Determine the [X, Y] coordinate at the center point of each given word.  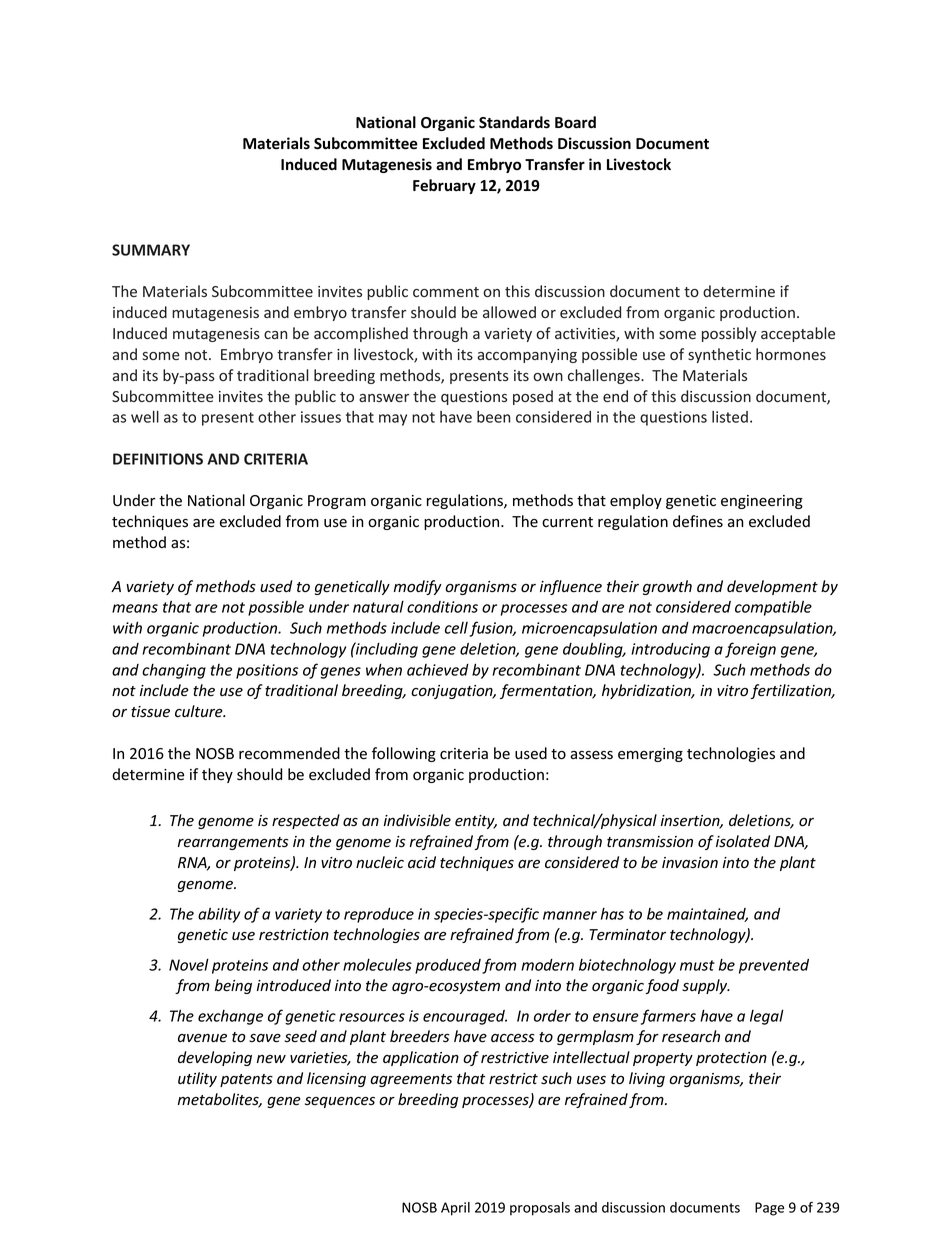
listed [730, 417]
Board [575, 122]
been [493, 417]
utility [197, 1079]
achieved [438, 670]
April [455, 1209]
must [697, 965]
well [145, 417]
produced [448, 966]
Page [769, 1209]
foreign [750, 650]
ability [219, 915]
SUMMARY [151, 250]
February [444, 186]
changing [174, 671]
